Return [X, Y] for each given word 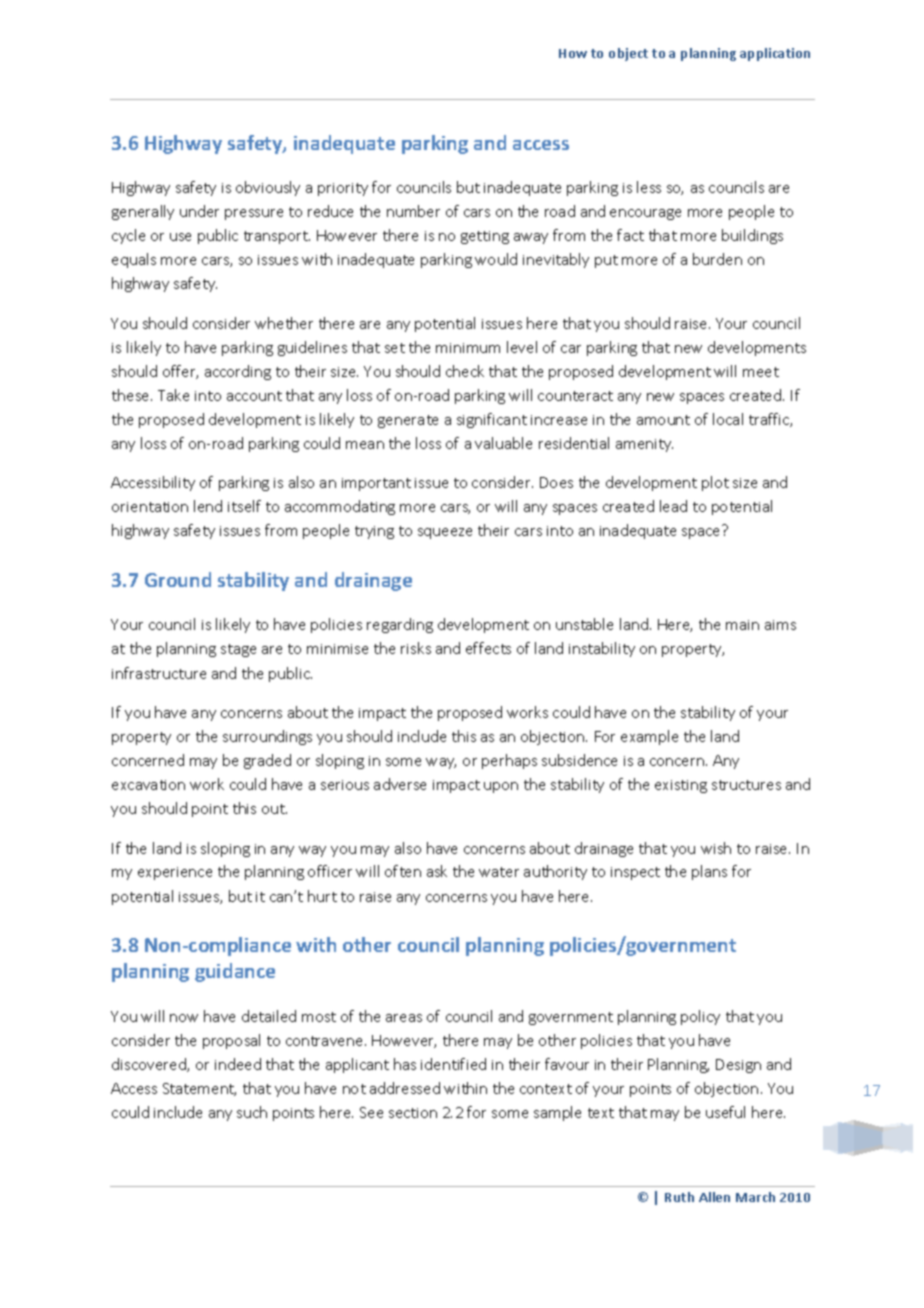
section [413, 1113]
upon [501, 787]
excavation [148, 785]
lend [208, 506]
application [775, 54]
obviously [268, 188]
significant [492, 420]
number [413, 211]
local [728, 419]
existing [681, 786]
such [252, 1112]
